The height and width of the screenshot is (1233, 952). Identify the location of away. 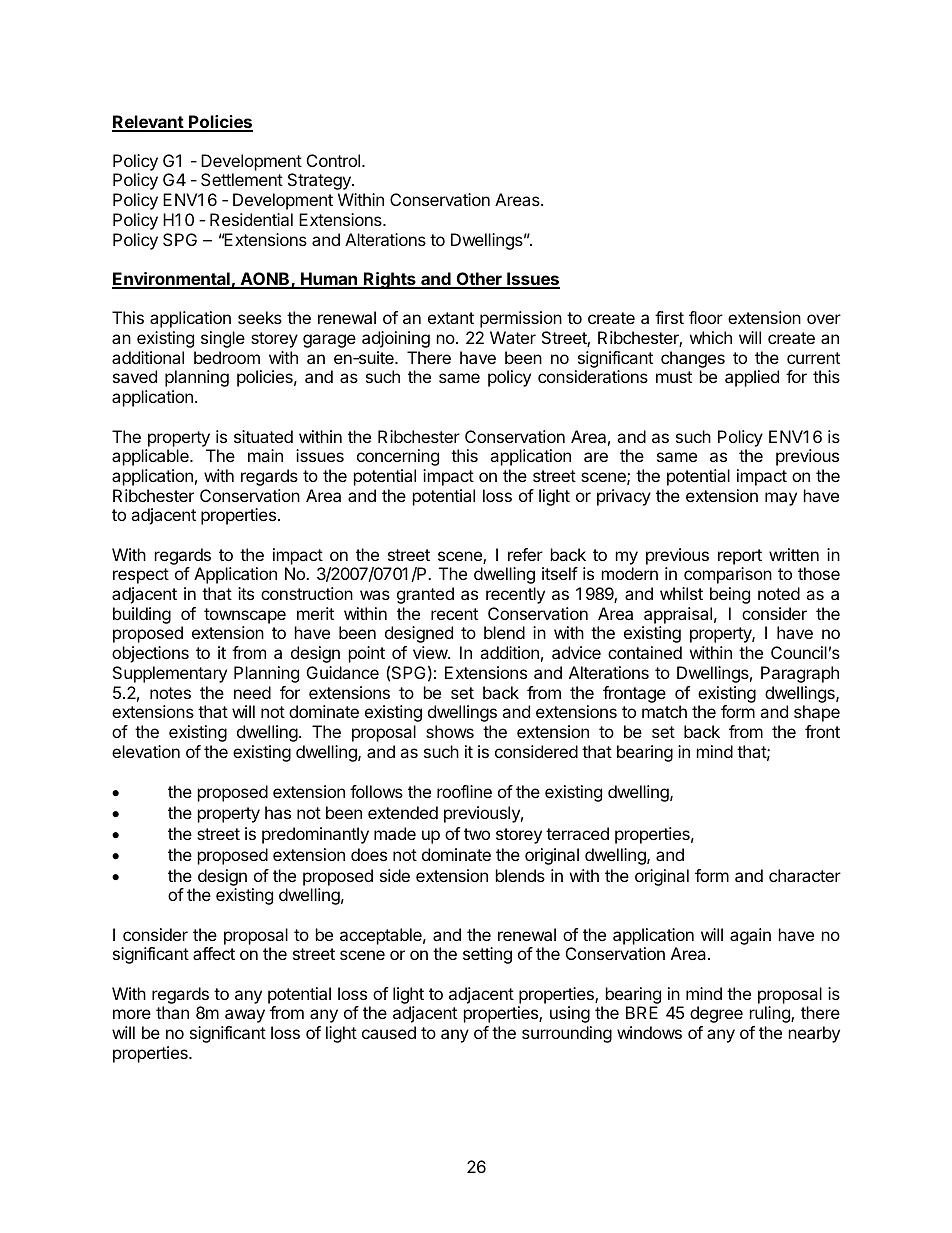
(245, 1016).
